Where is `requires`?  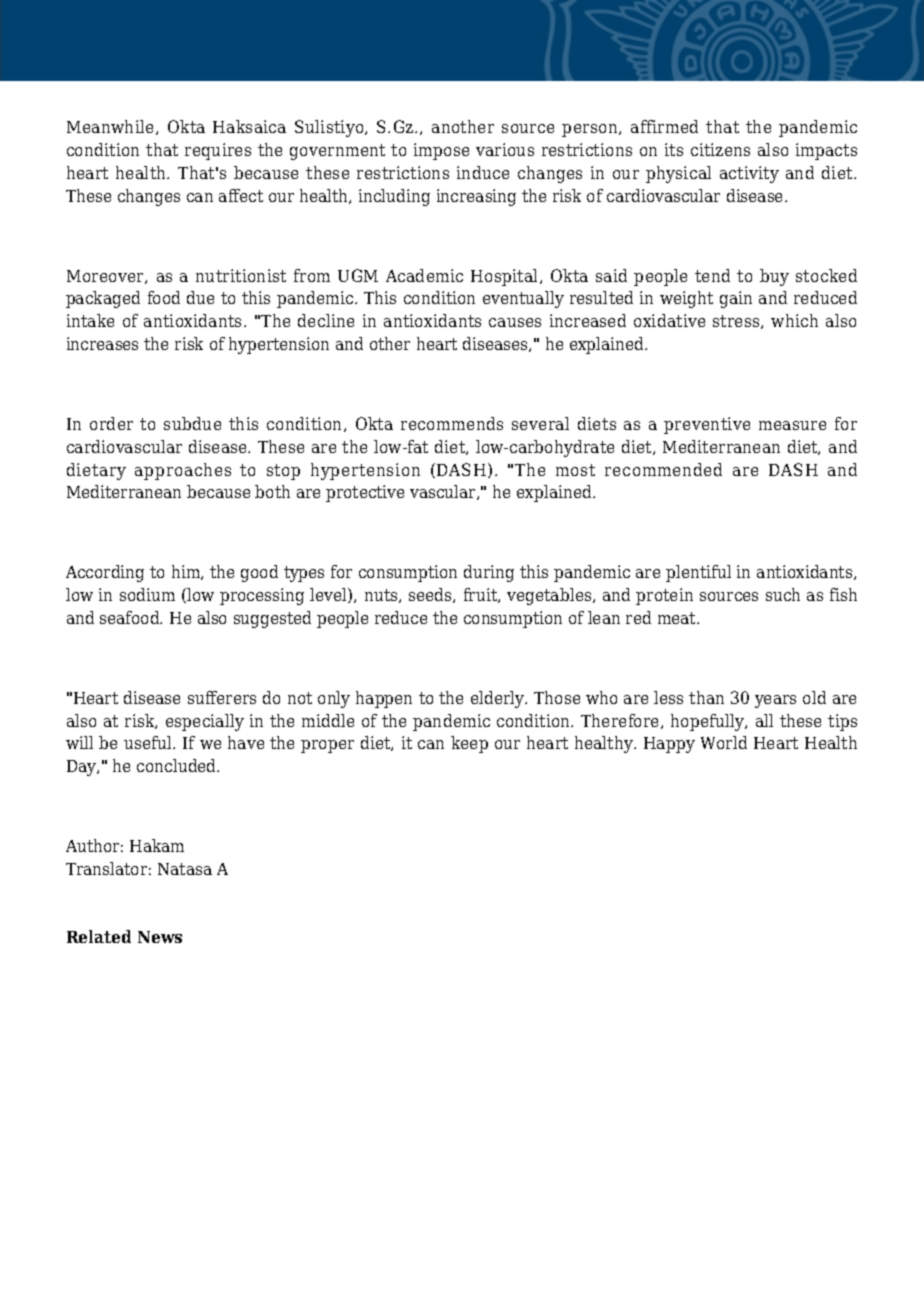 requires is located at coordinates (218, 151).
